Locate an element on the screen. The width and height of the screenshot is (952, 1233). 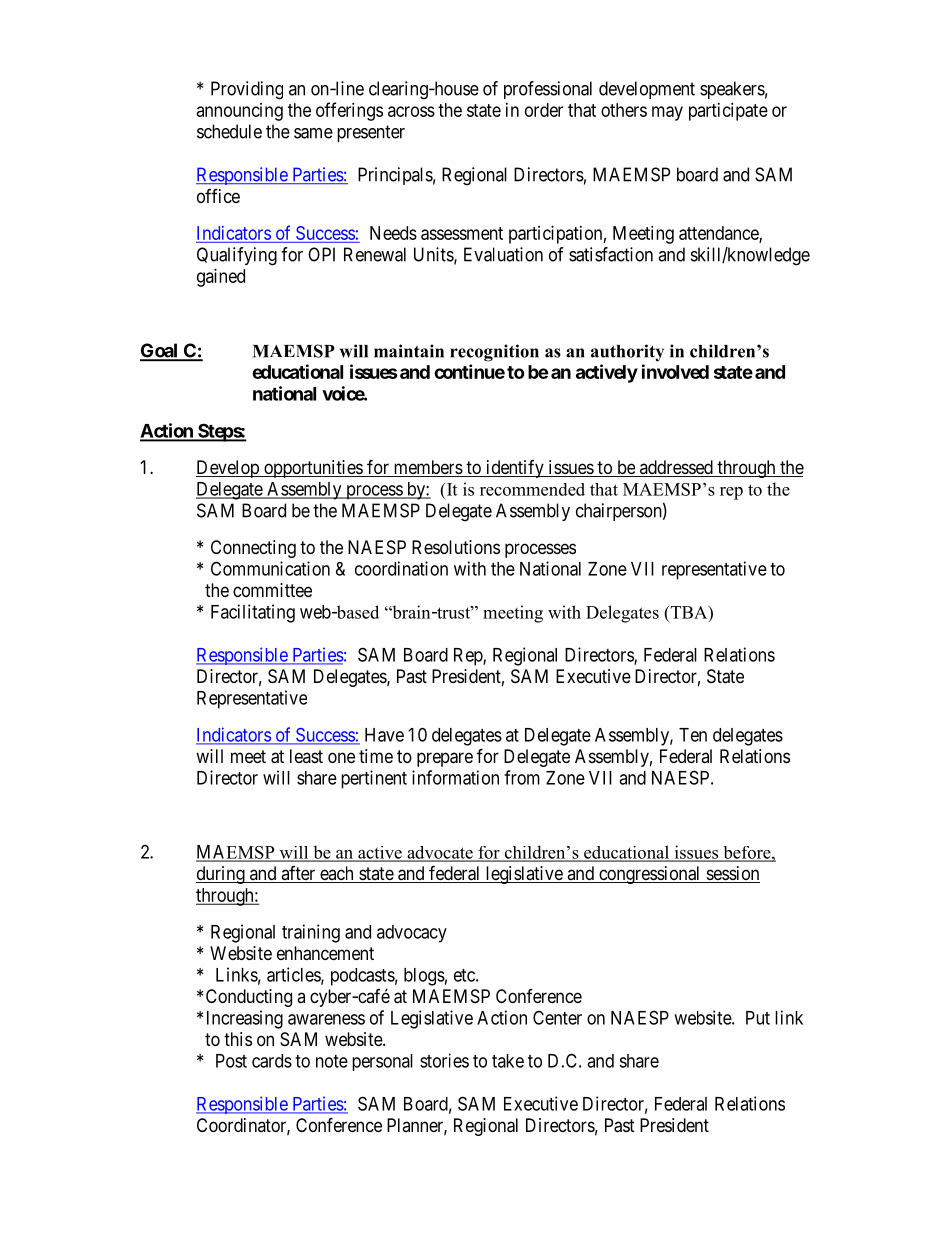
stories is located at coordinates (444, 1060).
